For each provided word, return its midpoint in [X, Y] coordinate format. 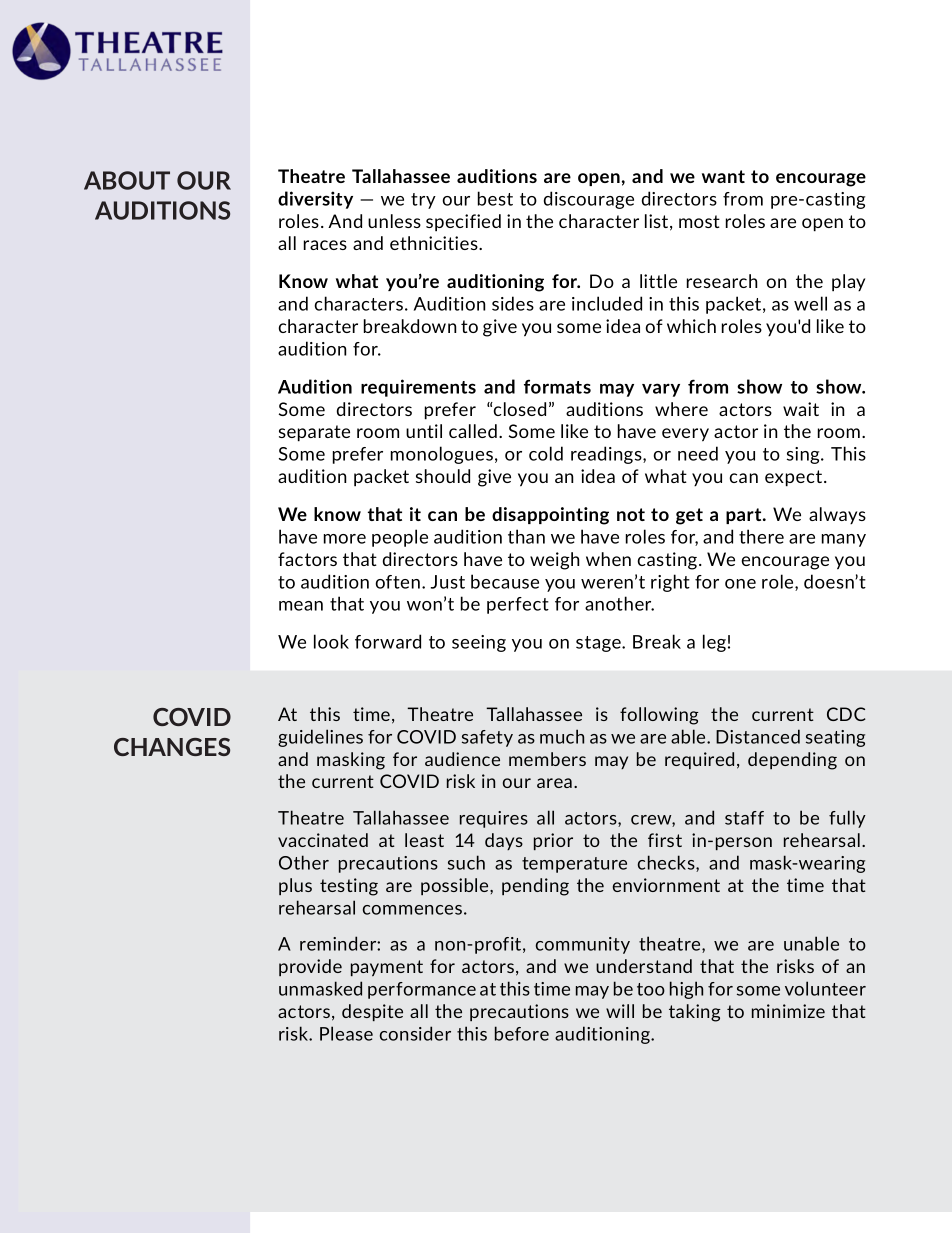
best [495, 198]
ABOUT [127, 180]
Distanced [758, 736]
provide [310, 967]
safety [487, 738]
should [443, 476]
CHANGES [172, 747]
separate [314, 433]
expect [795, 478]
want [723, 176]
